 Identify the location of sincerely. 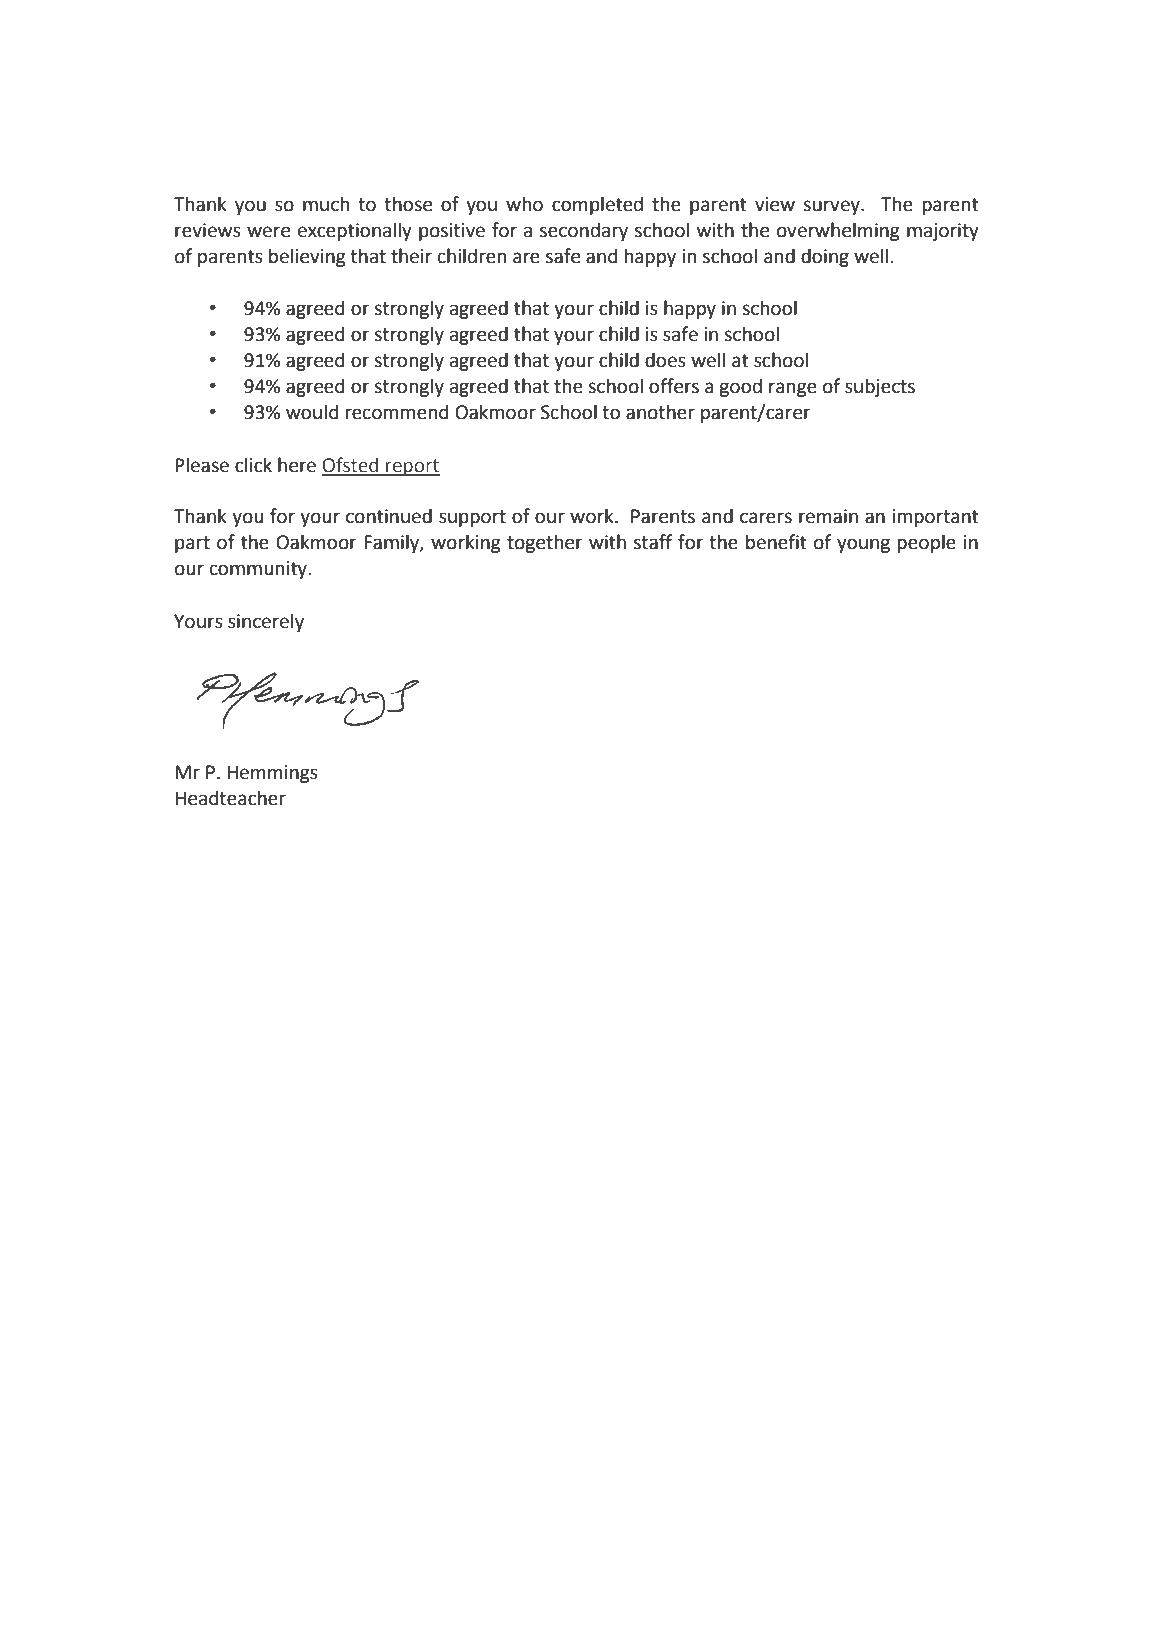
(266, 622).
